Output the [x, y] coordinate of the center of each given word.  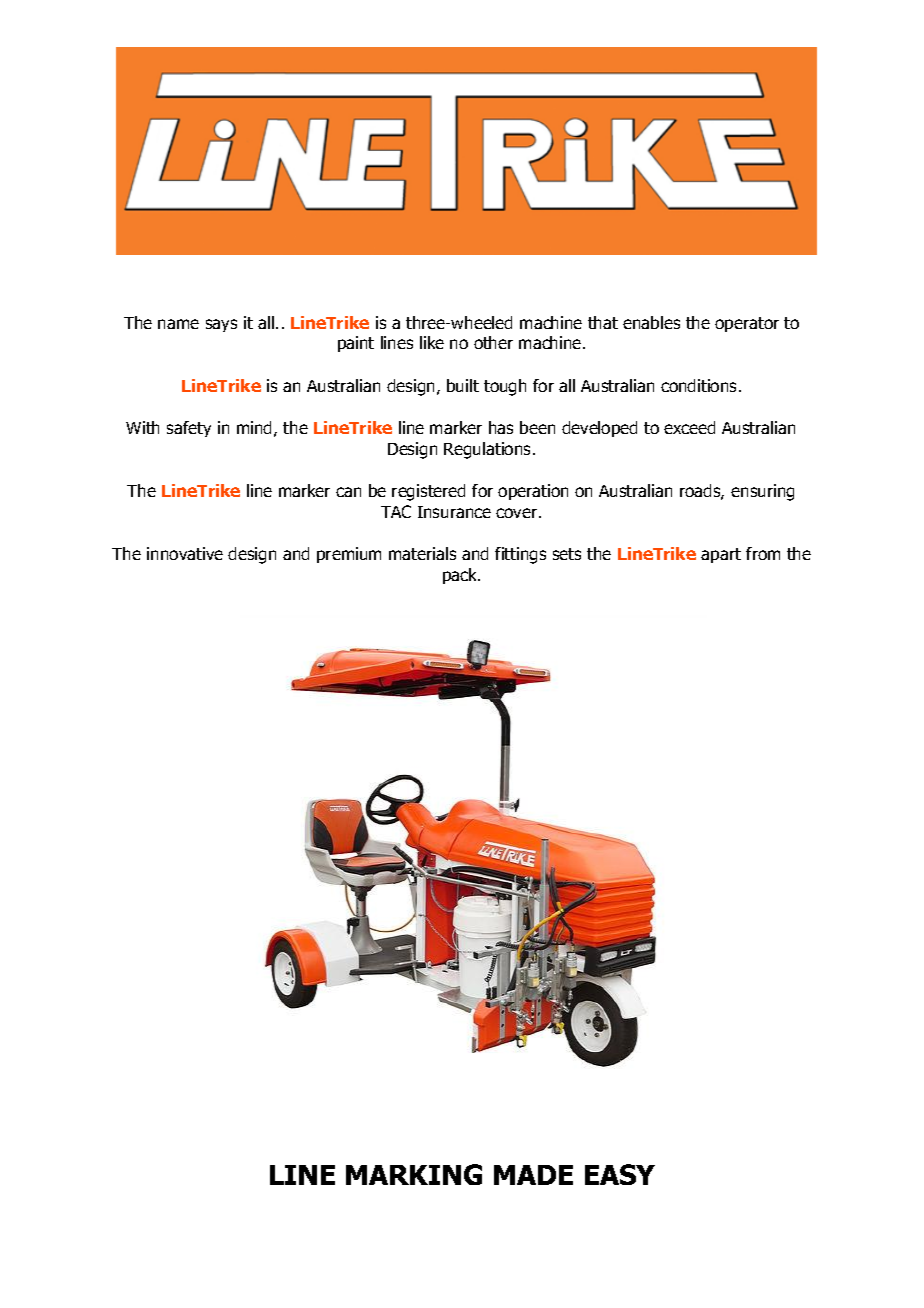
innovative [185, 553]
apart [721, 555]
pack [461, 576]
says [221, 325]
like [432, 342]
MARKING [414, 1174]
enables [651, 322]
